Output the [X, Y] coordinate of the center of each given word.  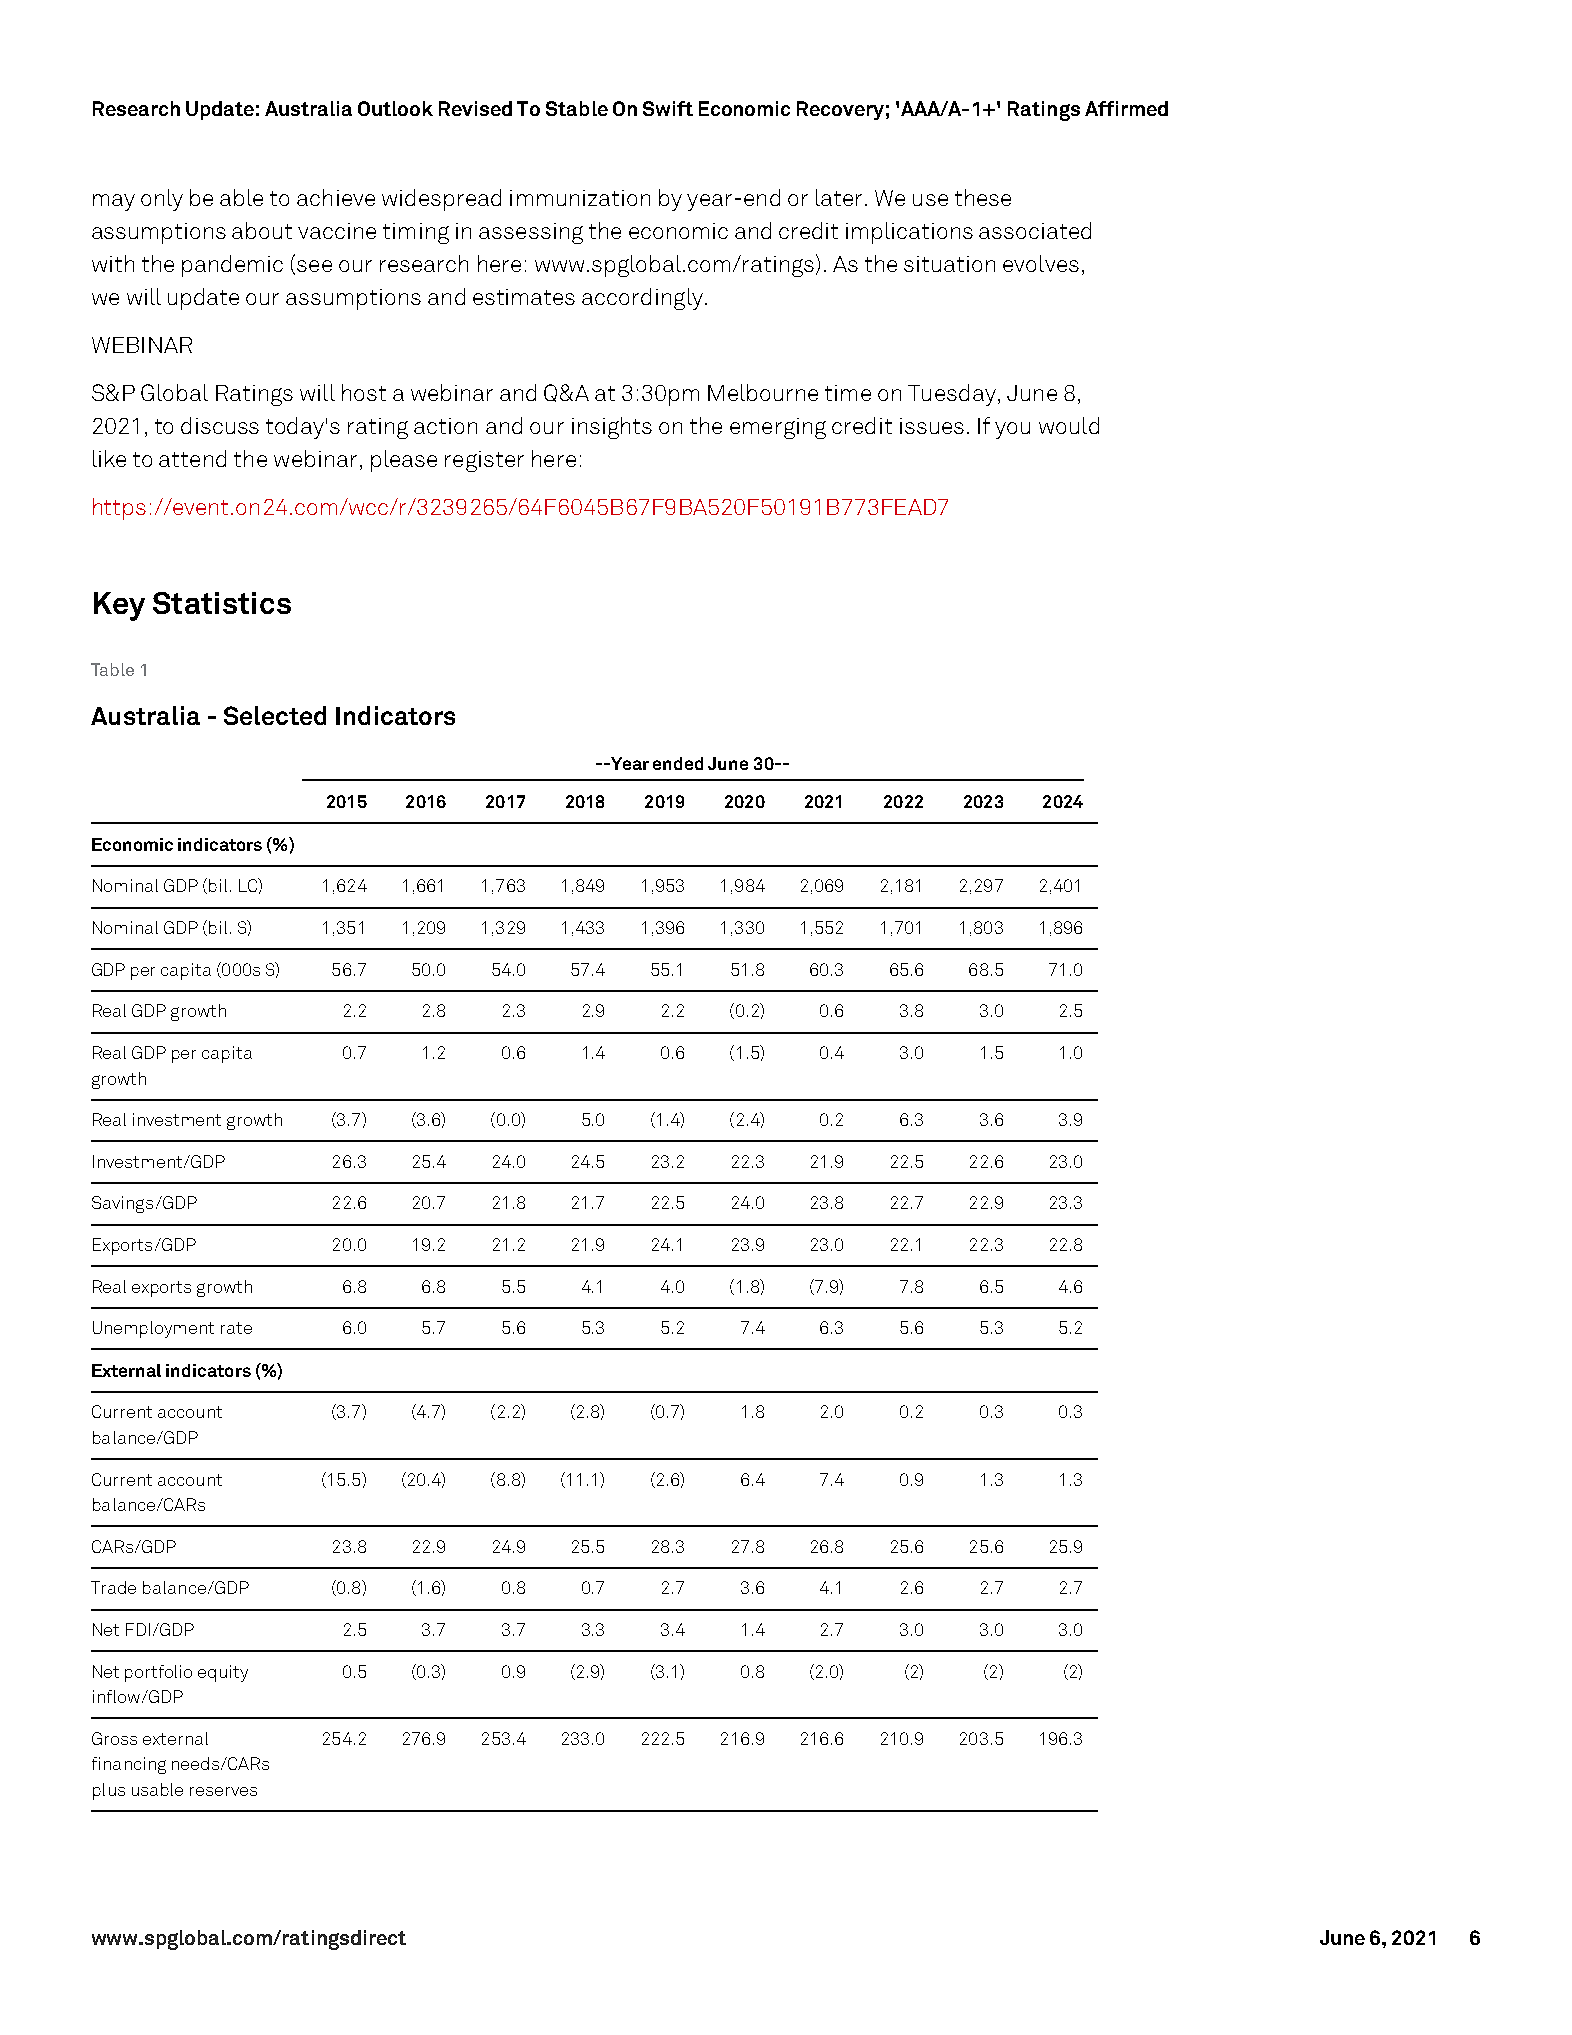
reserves [223, 1791]
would [1069, 425]
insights [612, 428]
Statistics [222, 603]
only [162, 200]
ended [678, 763]
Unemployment [153, 1329]
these [983, 197]
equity [223, 1673]
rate [236, 1328]
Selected [275, 715]
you [1012, 430]
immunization [580, 198]
